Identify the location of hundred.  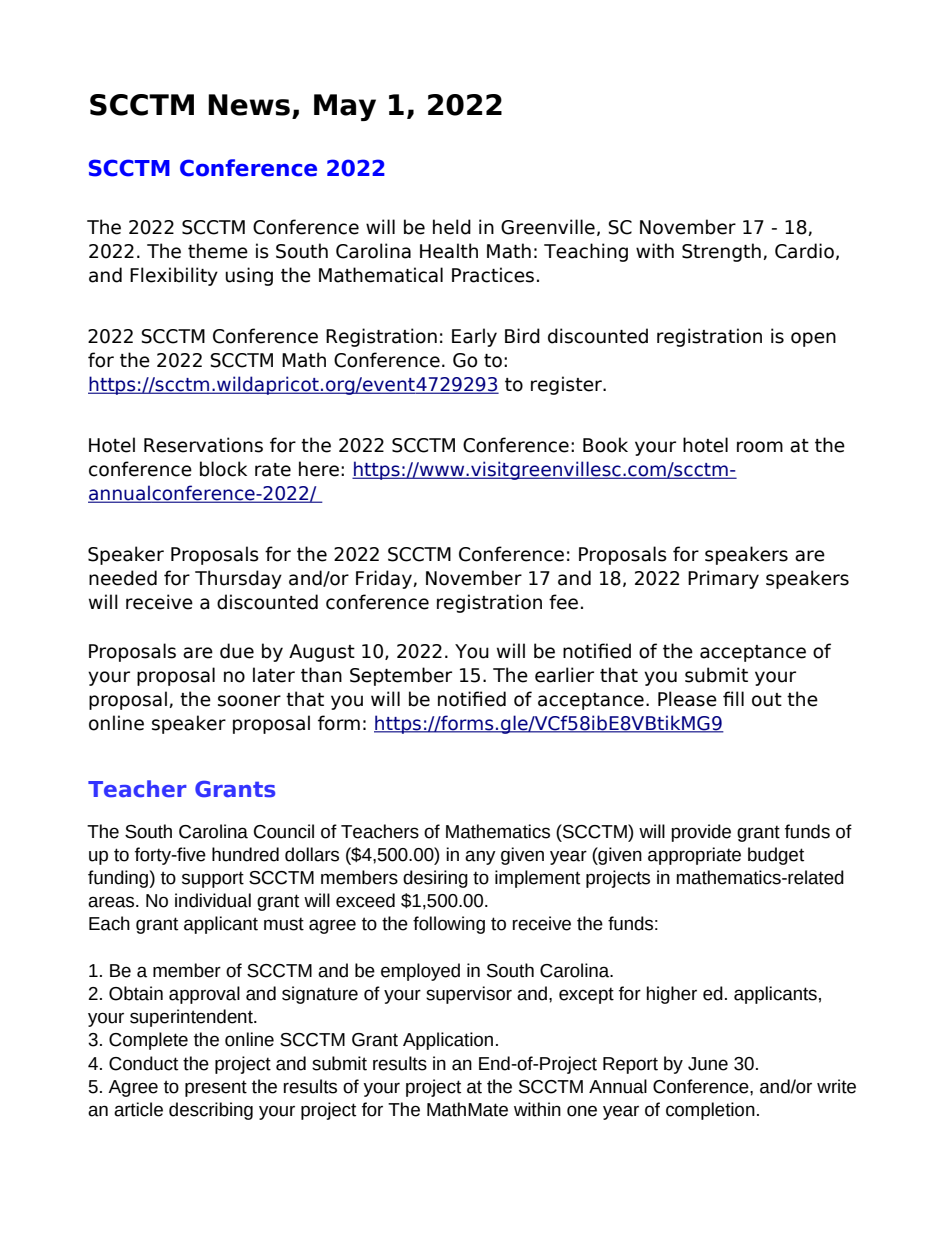
(245, 854).
